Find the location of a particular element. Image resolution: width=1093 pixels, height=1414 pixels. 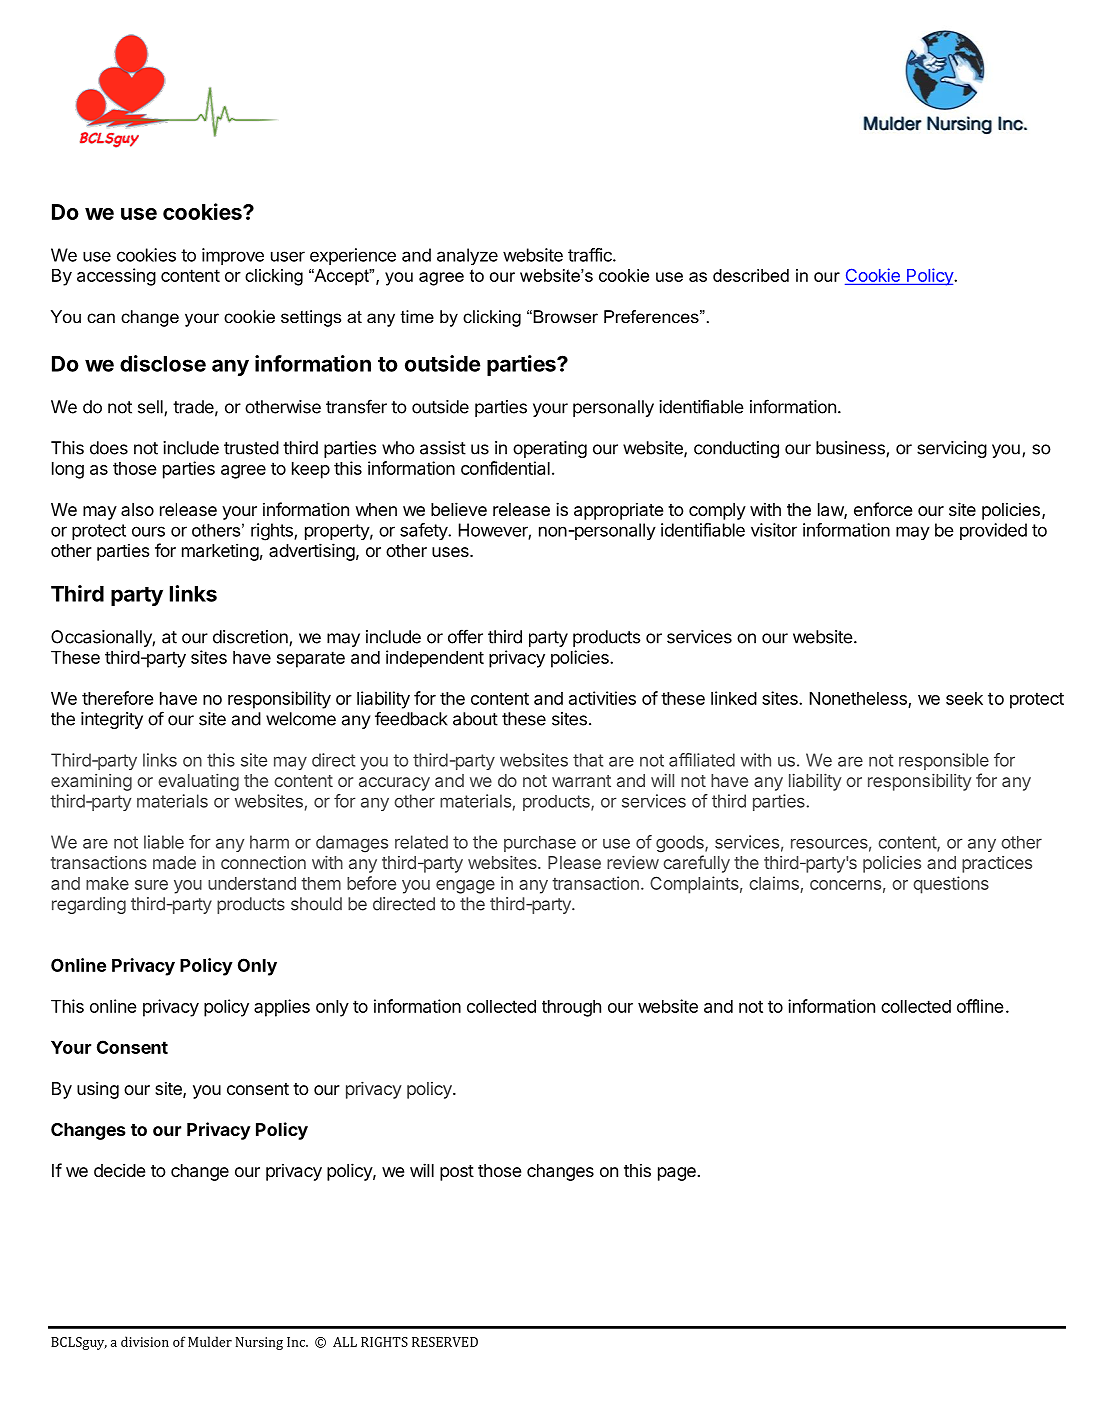

analyze is located at coordinates (467, 256).
